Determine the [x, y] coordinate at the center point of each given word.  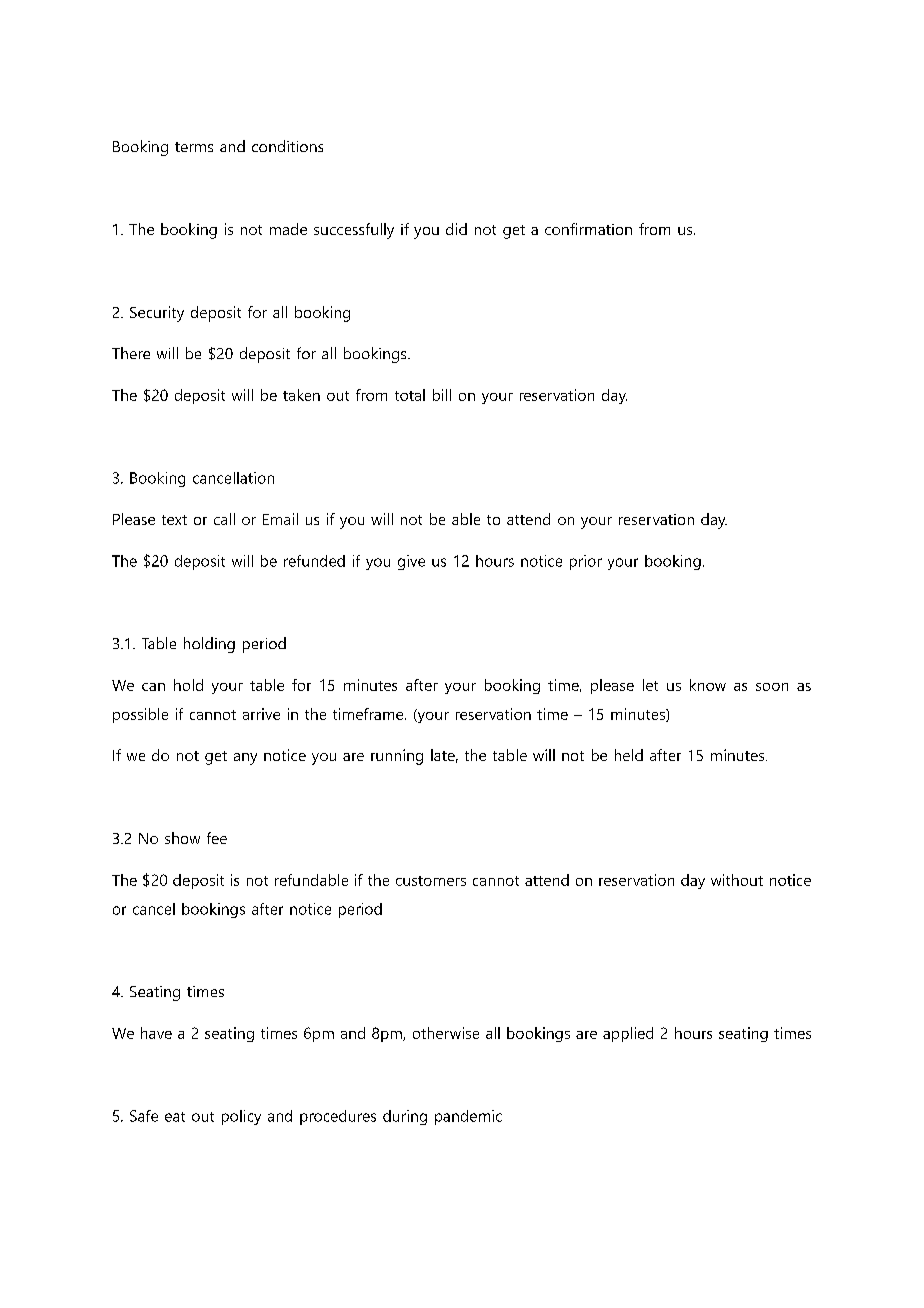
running [397, 757]
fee [217, 838]
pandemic [468, 1117]
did [456, 229]
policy [241, 1117]
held [629, 755]
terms [194, 147]
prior [586, 562]
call [224, 519]
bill [442, 395]
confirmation [588, 229]
